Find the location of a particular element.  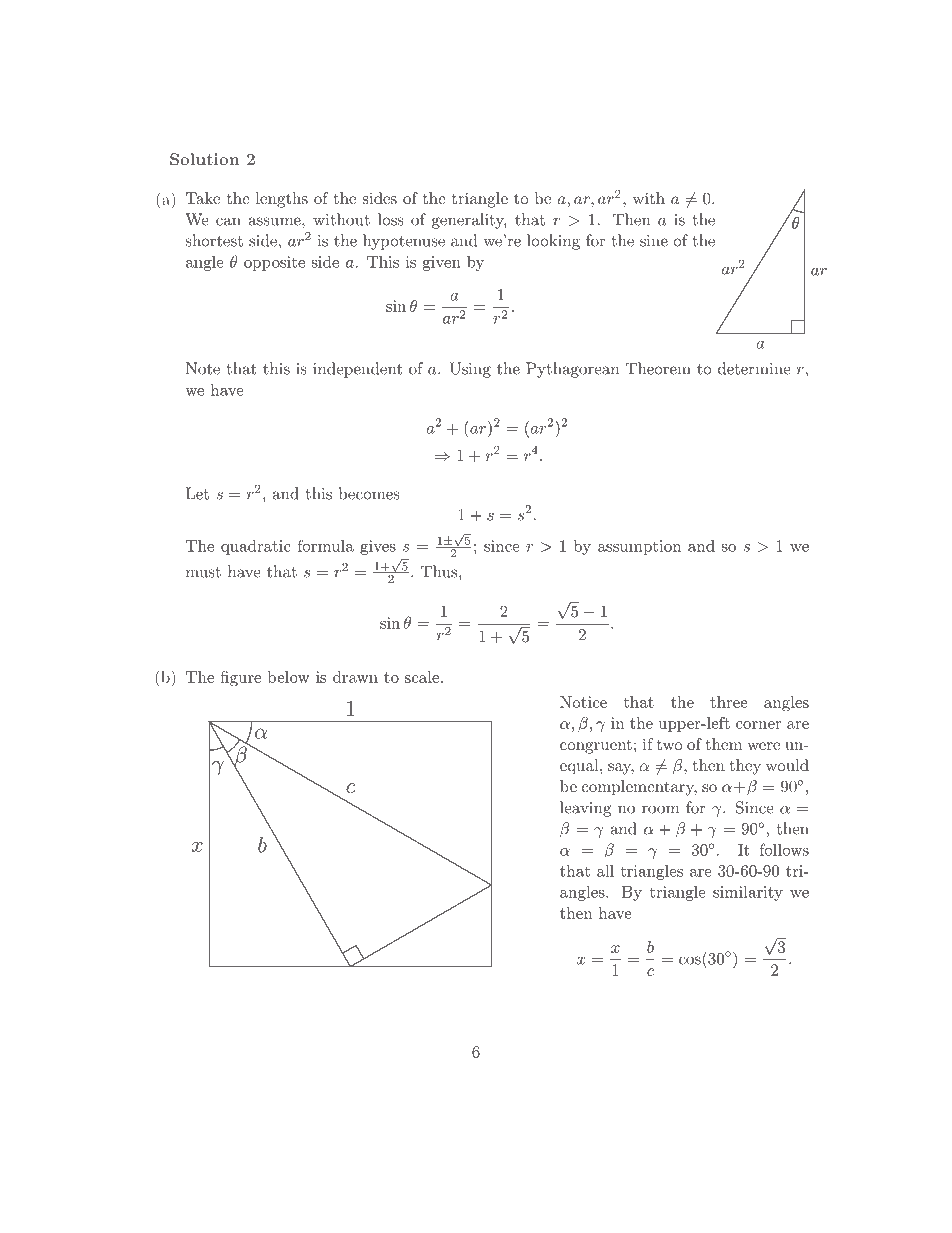

determine is located at coordinates (754, 368).
